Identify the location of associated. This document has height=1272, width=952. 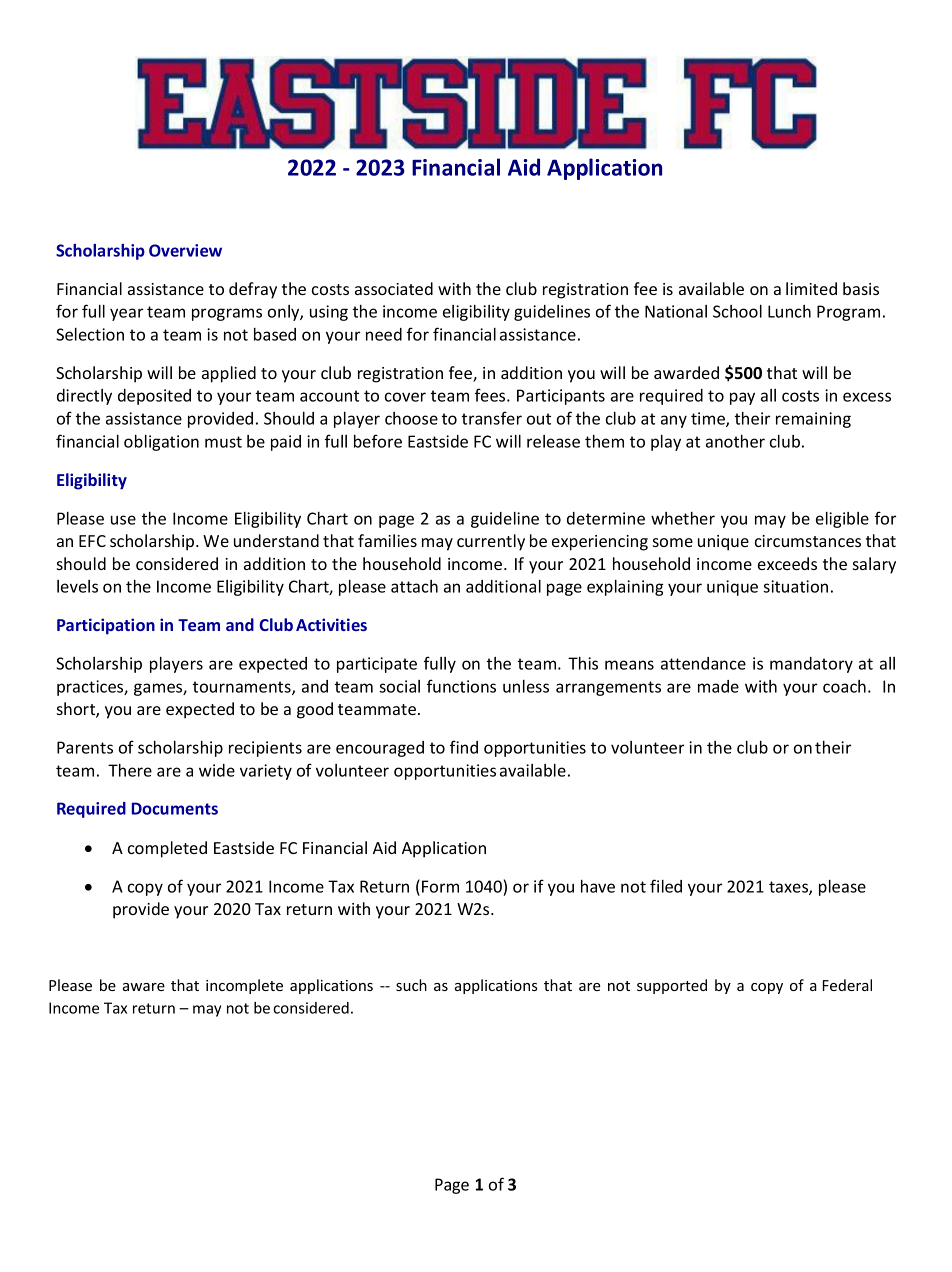
(394, 288).
